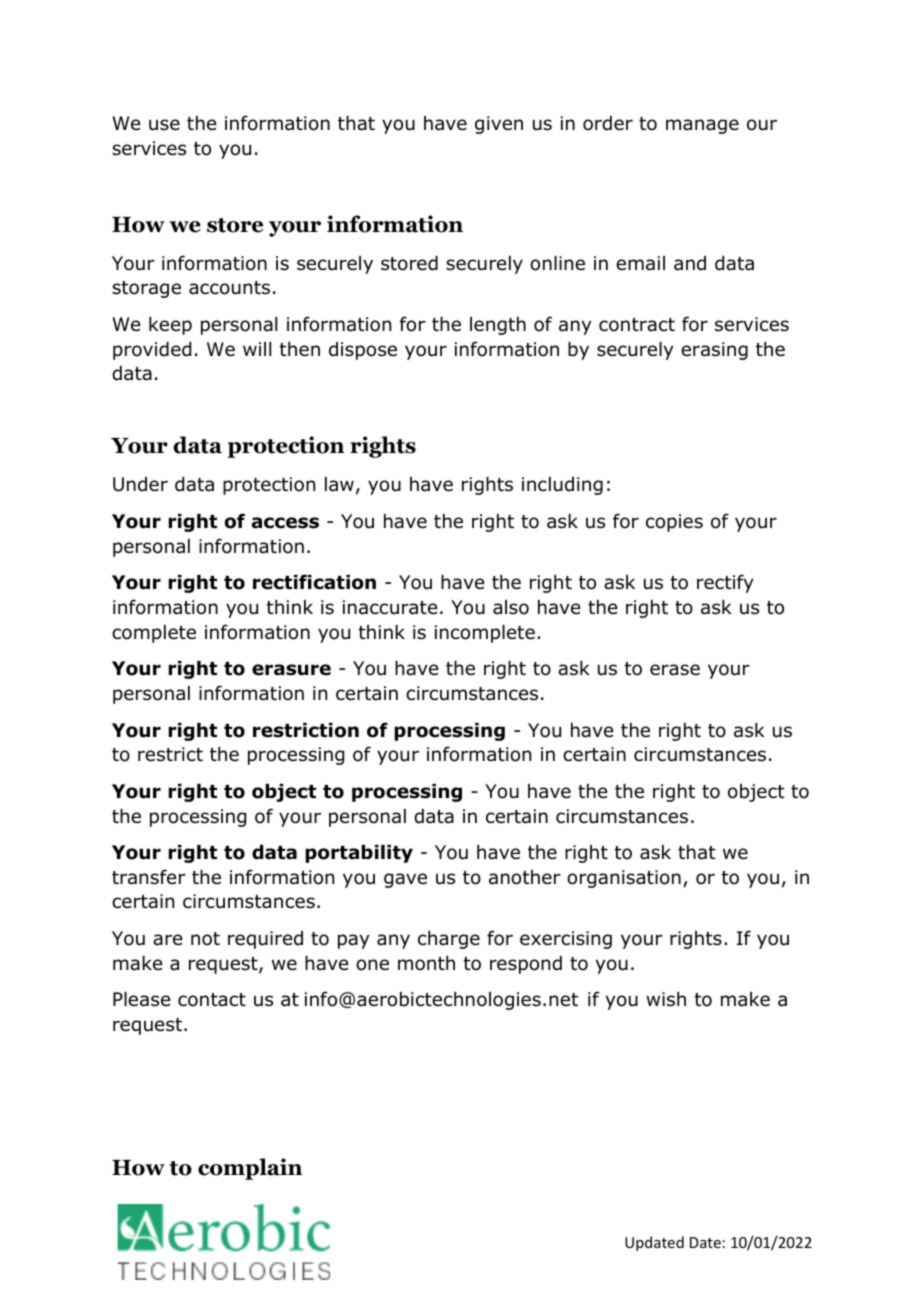 This document has height=1308, width=924. I want to click on law, so click(339, 484).
